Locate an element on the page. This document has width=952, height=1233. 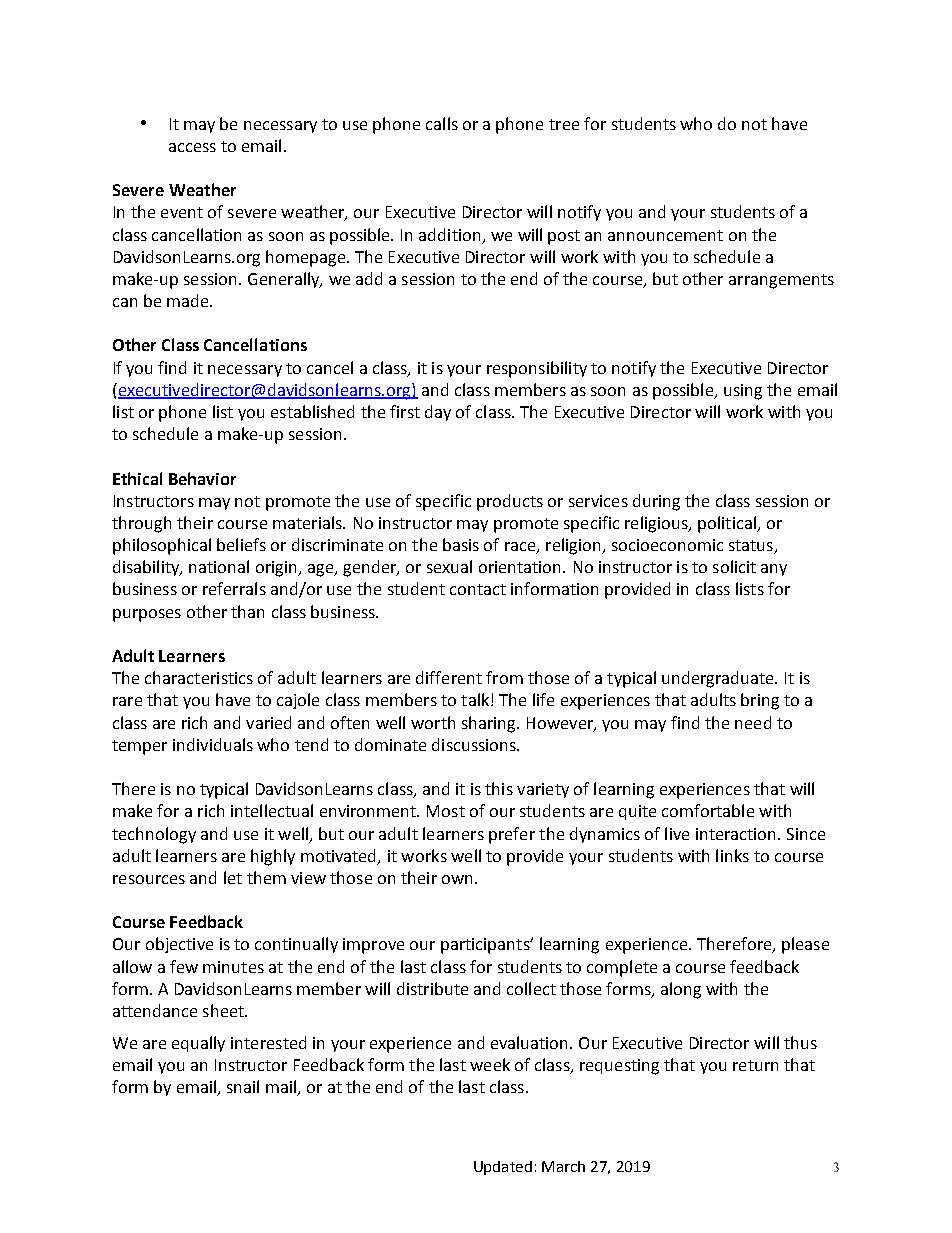
products is located at coordinates (510, 502).
